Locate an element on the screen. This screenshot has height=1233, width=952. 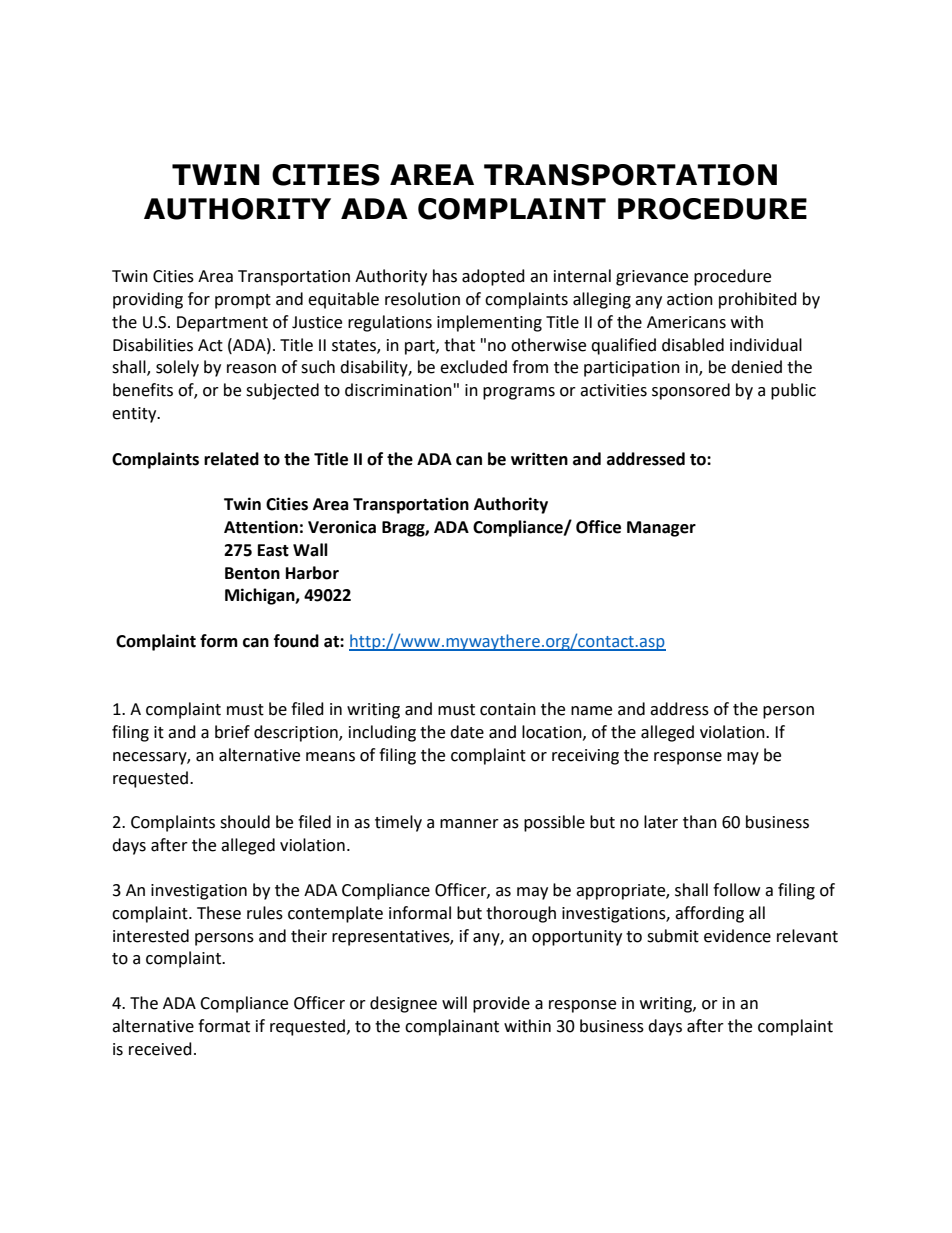
adopted is located at coordinates (493, 277).
